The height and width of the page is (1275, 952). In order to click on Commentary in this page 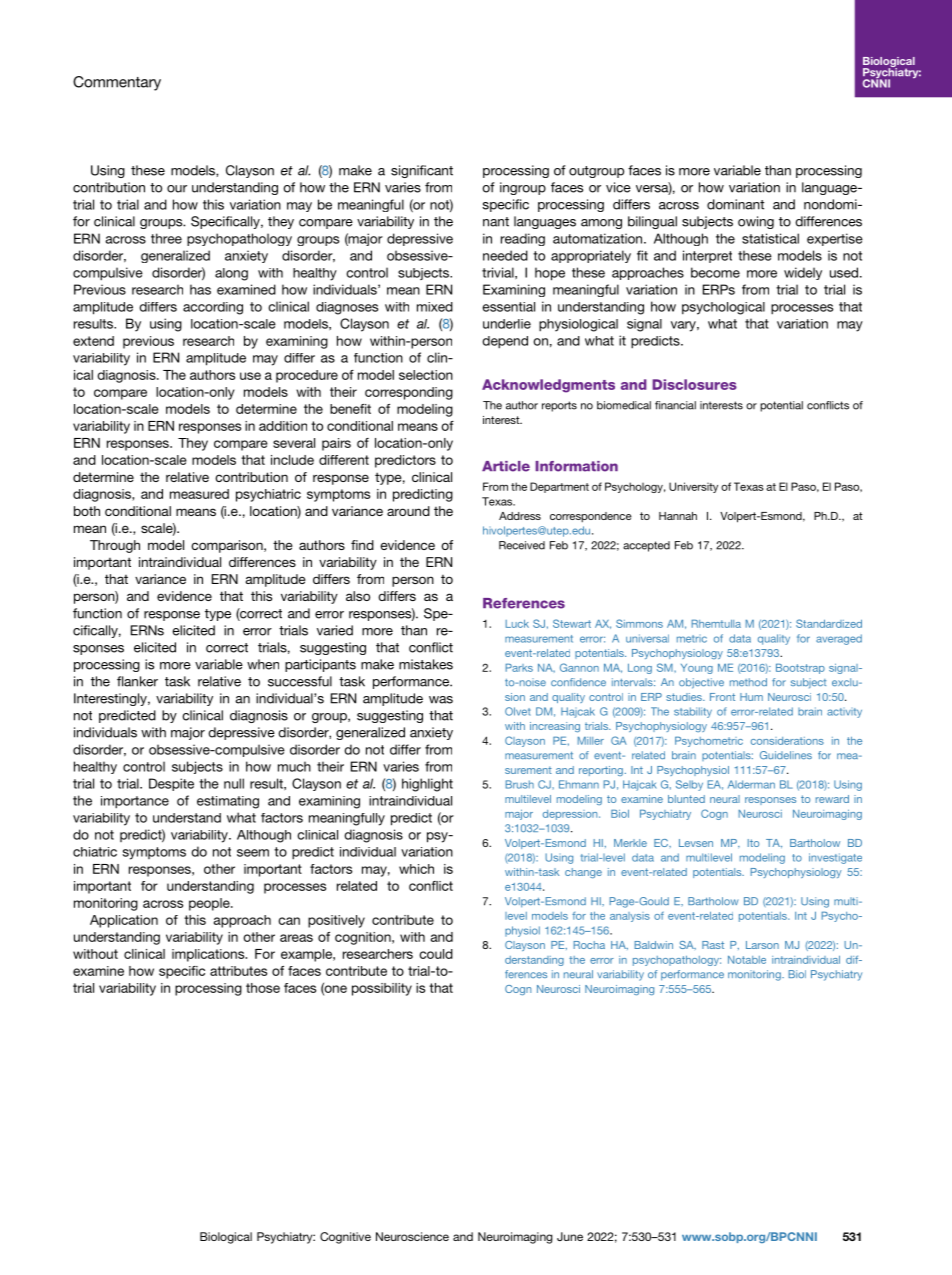, I will do `click(117, 83)`.
